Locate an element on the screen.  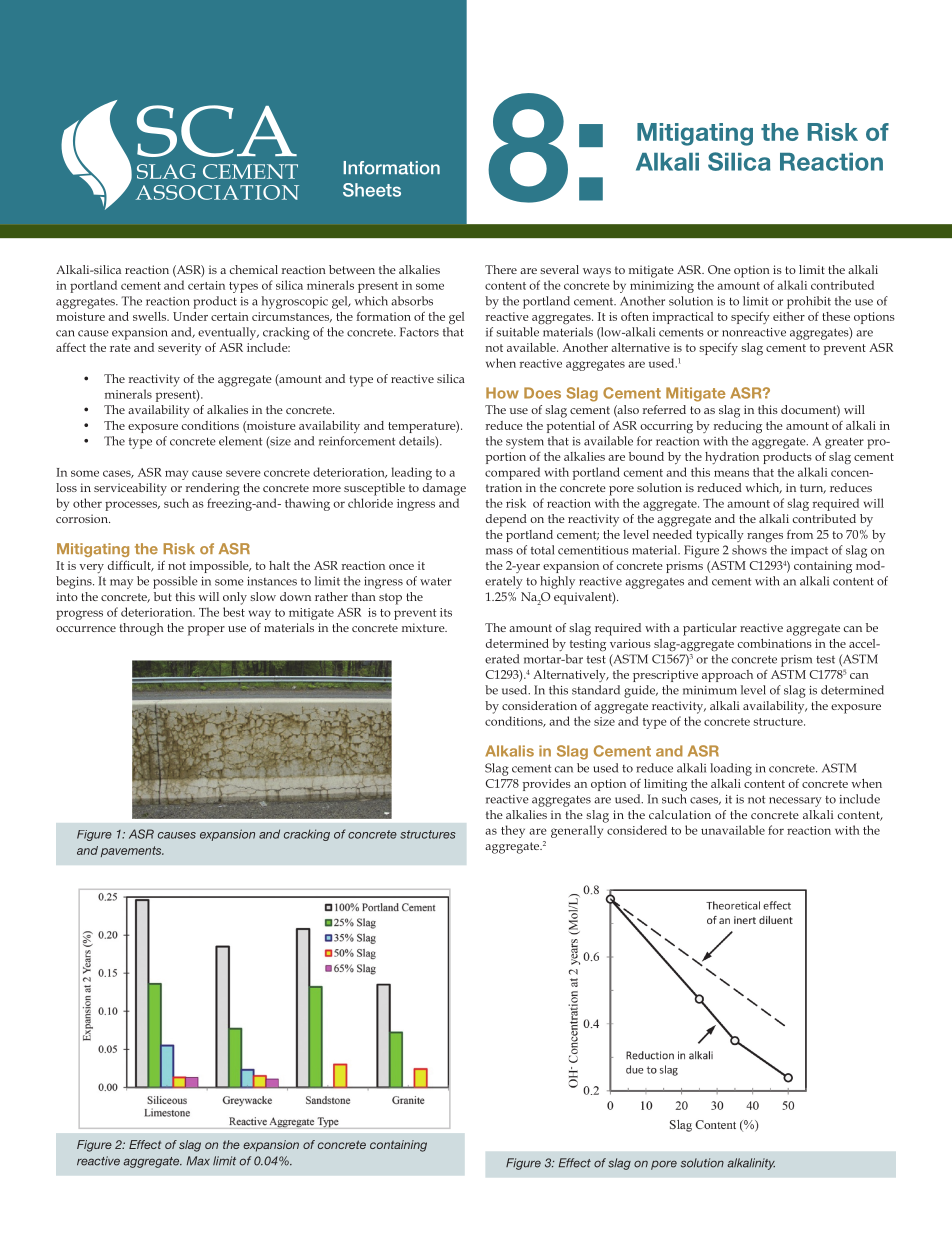
There is located at coordinates (501, 269).
